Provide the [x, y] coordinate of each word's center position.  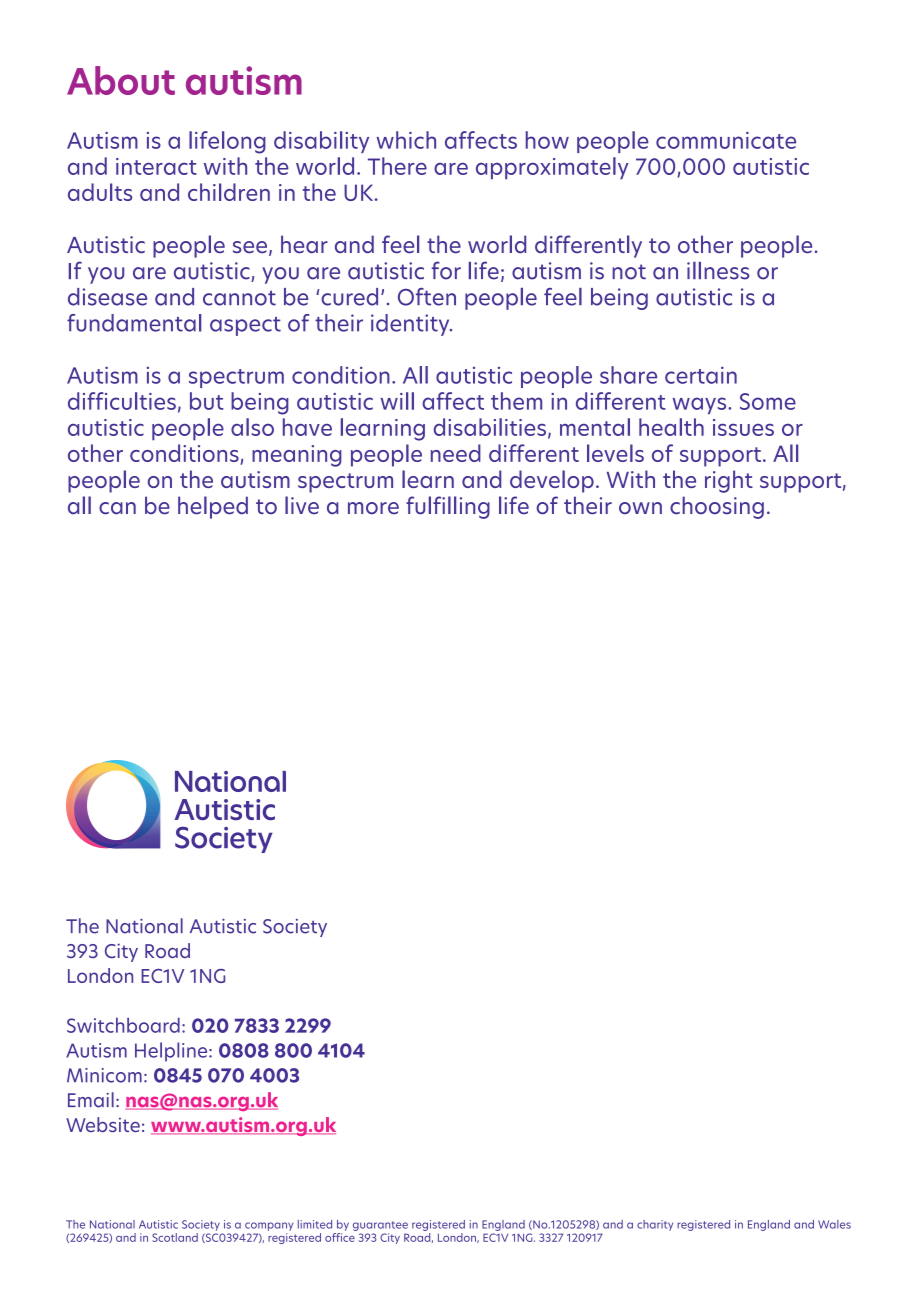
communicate [726, 140]
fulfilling [448, 507]
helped [213, 507]
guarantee [380, 1226]
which [406, 140]
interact [156, 166]
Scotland [175, 1237]
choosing [717, 507]
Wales [834, 1224]
